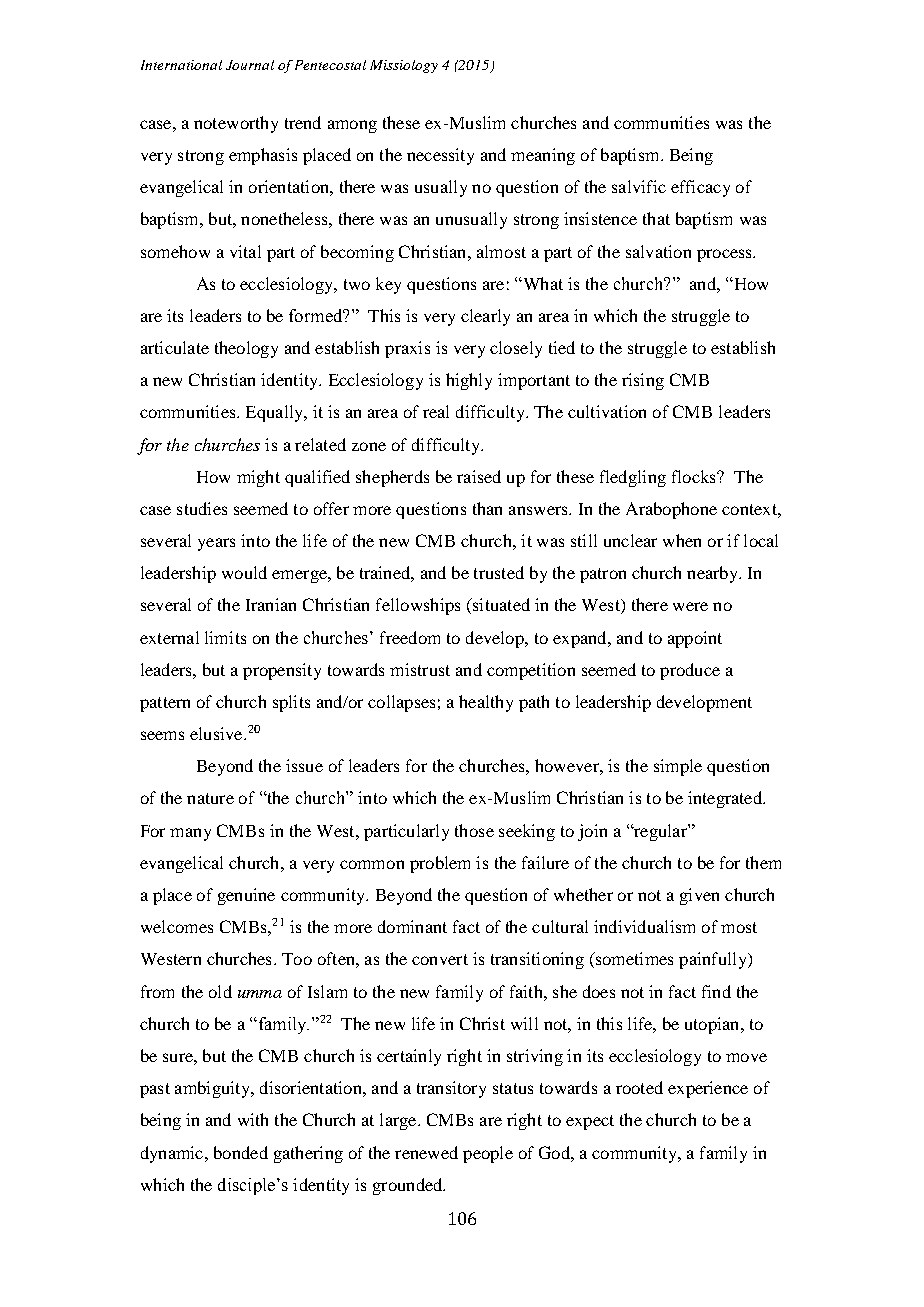 This image has height=1307, width=924. I want to click on highly, so click(469, 381).
